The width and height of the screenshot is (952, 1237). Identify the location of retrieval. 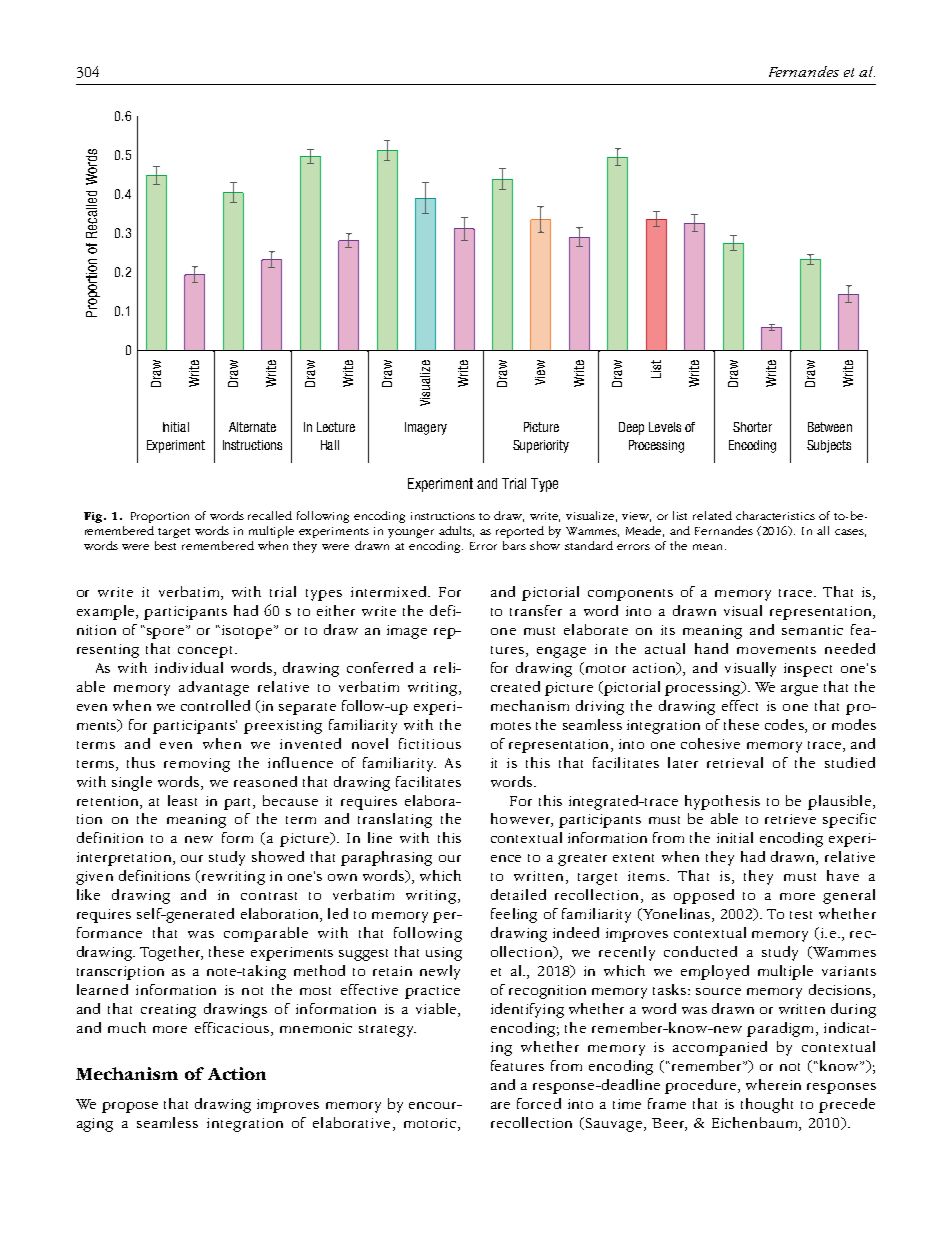
(735, 762).
